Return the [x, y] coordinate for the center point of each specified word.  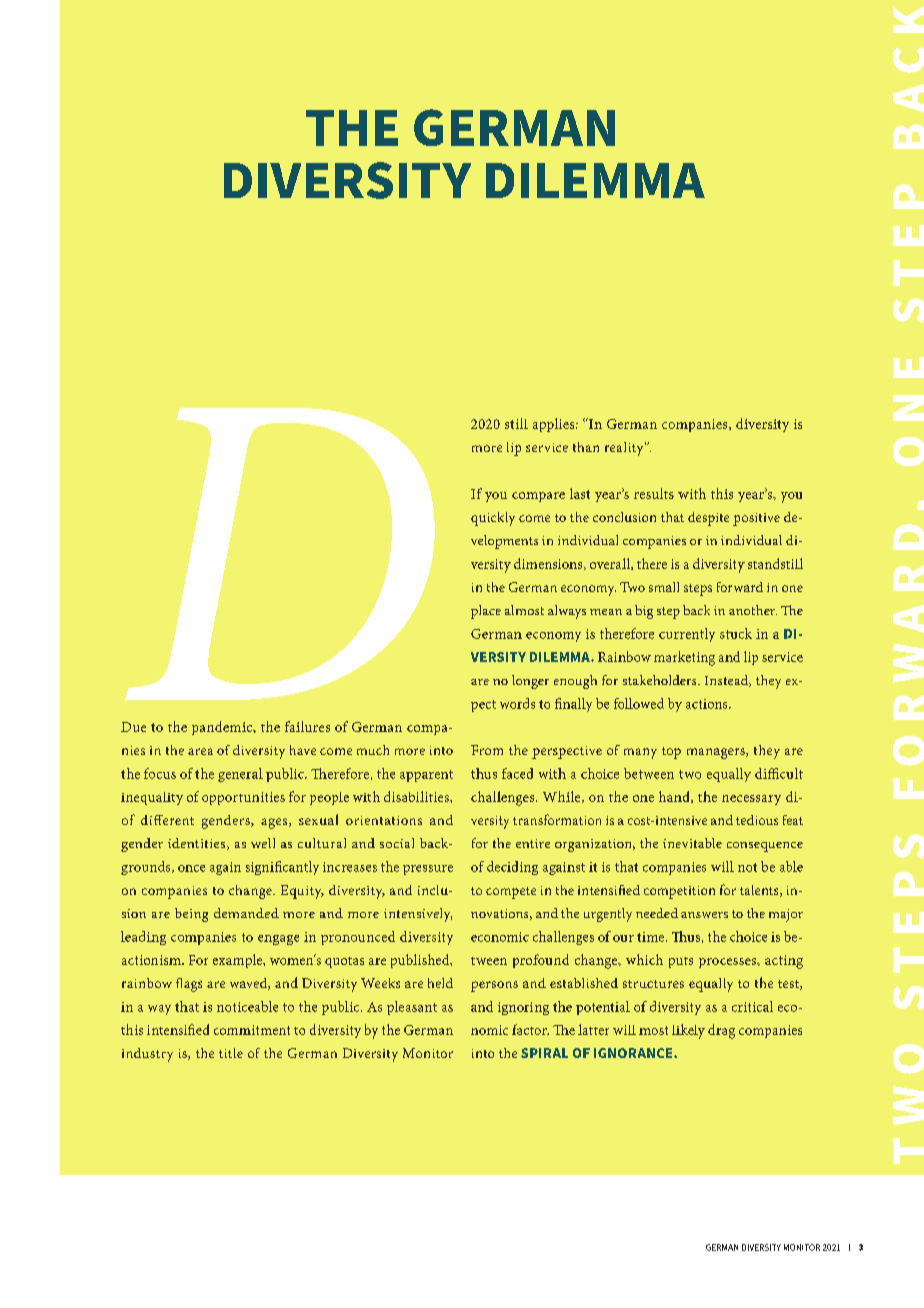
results [654, 493]
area [200, 751]
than [586, 447]
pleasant [412, 1008]
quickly [493, 519]
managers [717, 753]
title [231, 1053]
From [487, 750]
